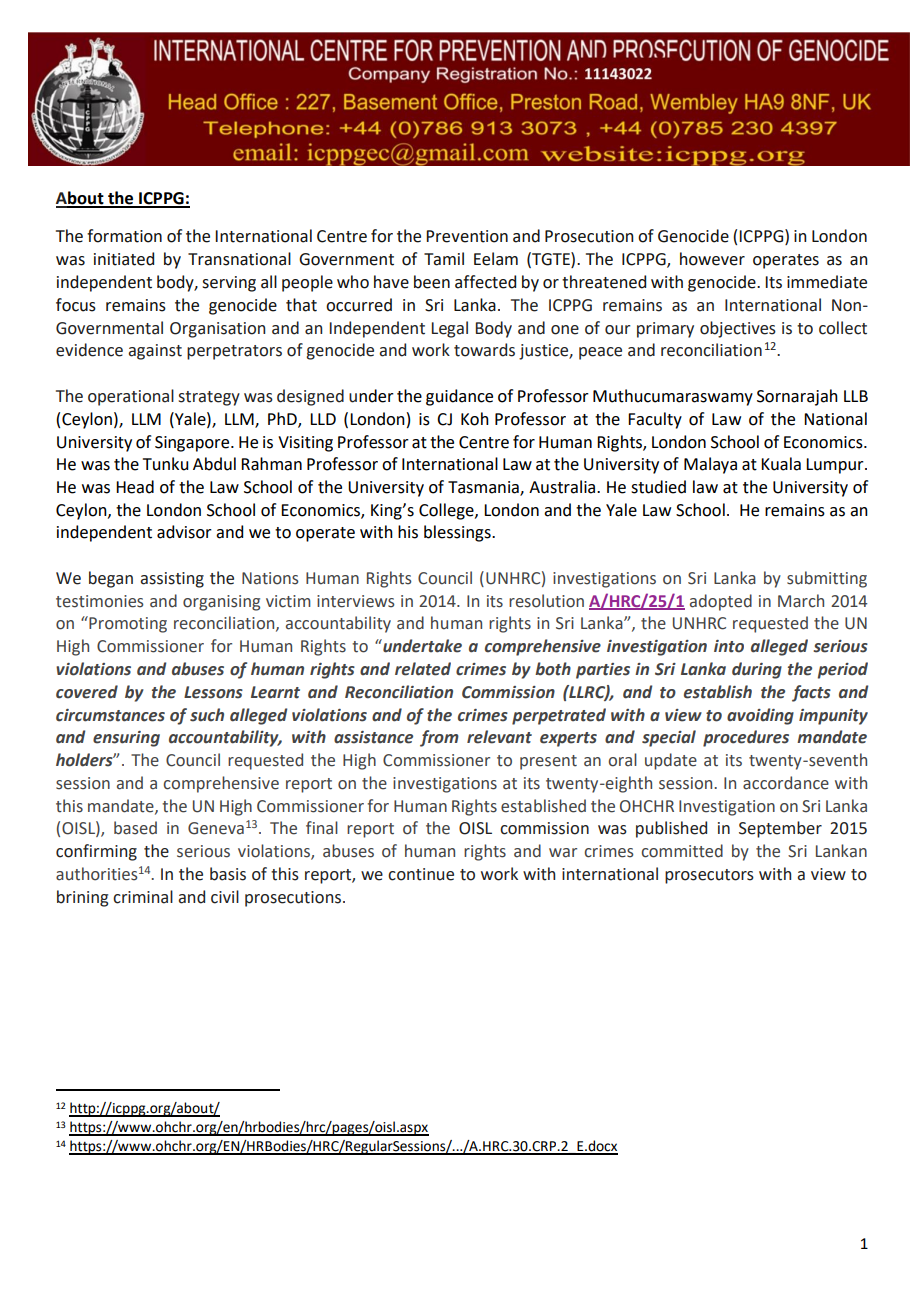 Image resolution: width=924 pixels, height=1308 pixels. Describe the element at coordinates (143, 897) in the page. I see `criminal` at that location.
